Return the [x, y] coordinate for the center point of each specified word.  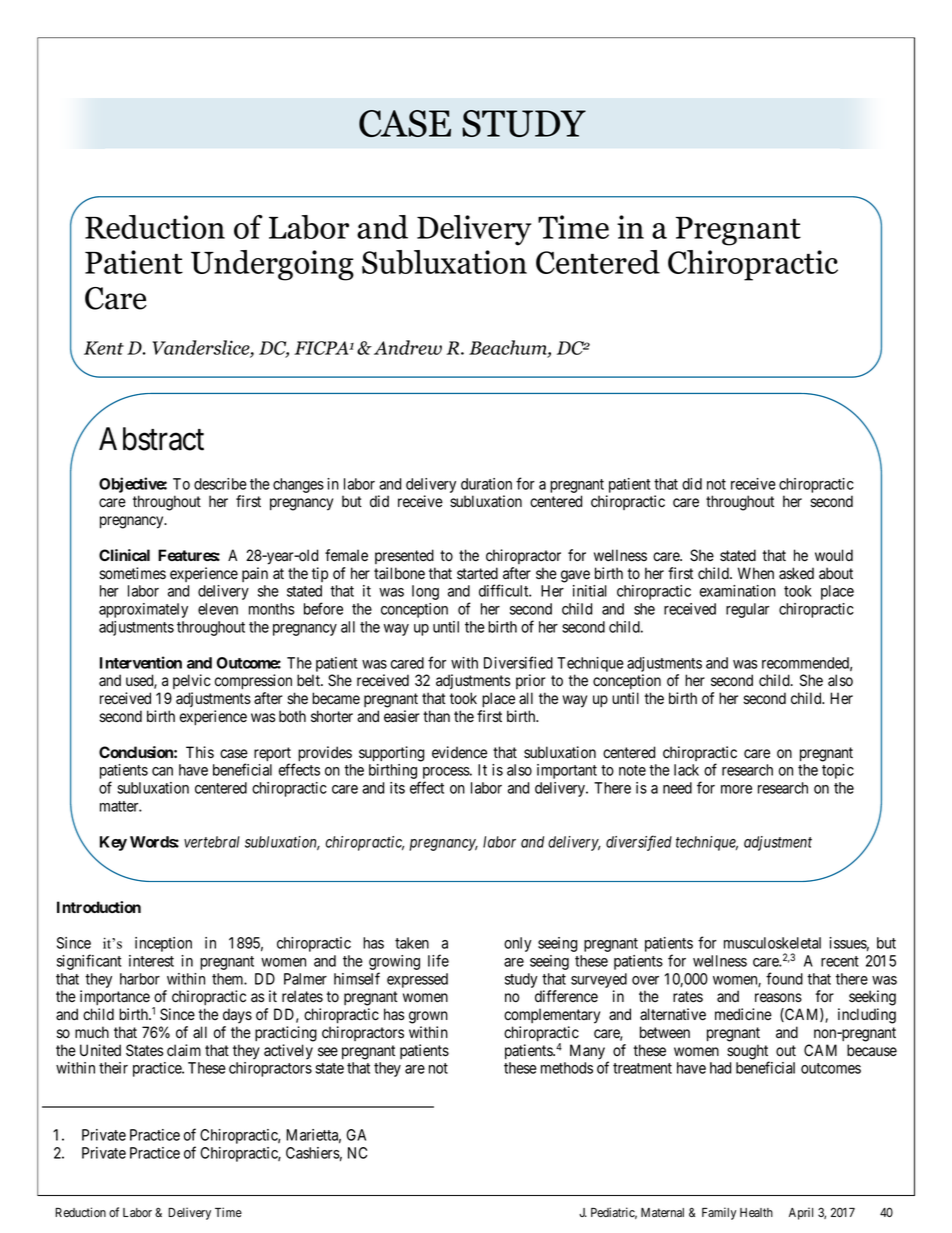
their [113, 1068]
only [518, 944]
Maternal [662, 1212]
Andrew [406, 347]
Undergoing [272, 265]
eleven [218, 609]
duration [486, 484]
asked [796, 573]
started [477, 573]
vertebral [212, 842]
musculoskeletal [772, 943]
